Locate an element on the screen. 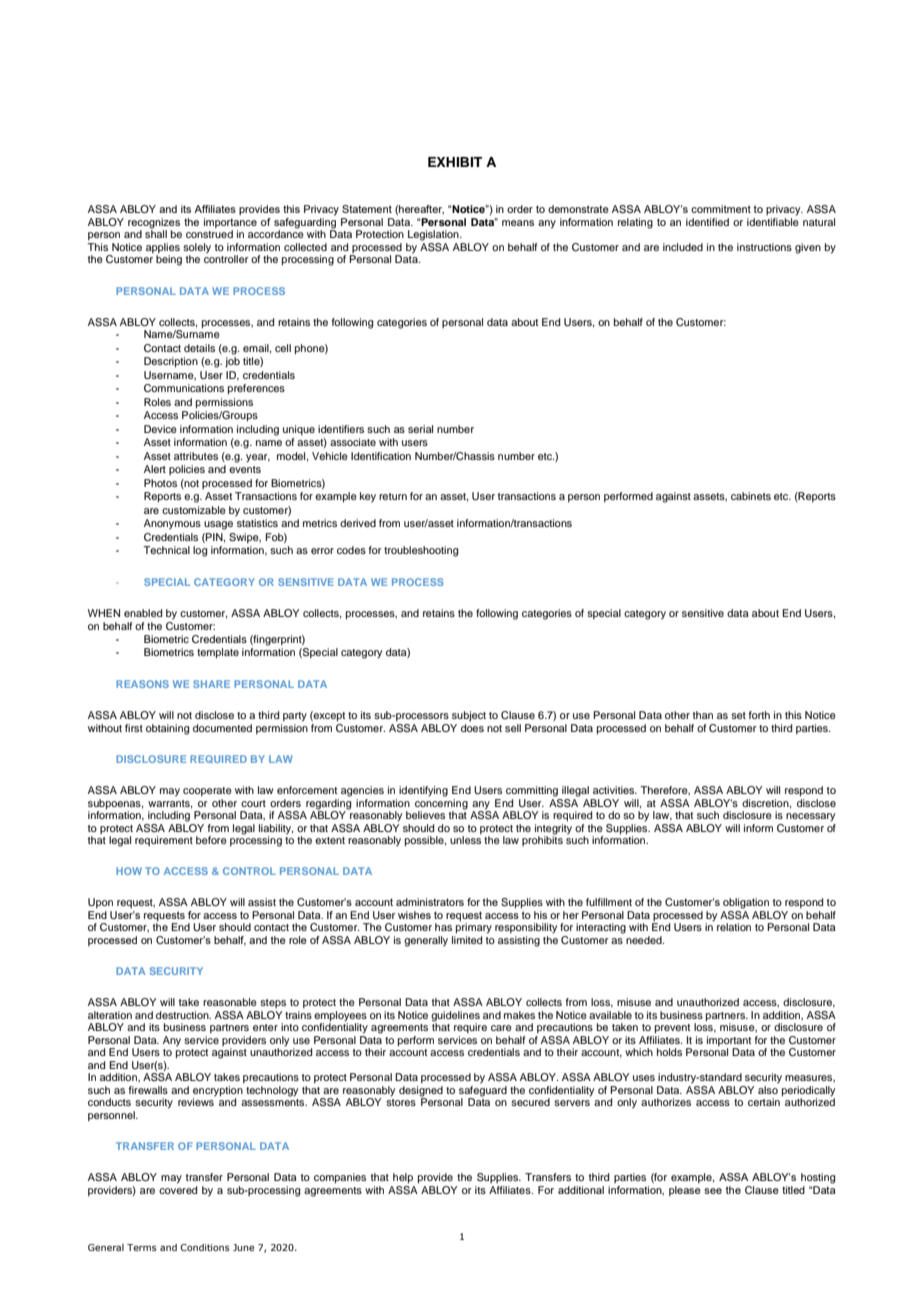  obligation is located at coordinates (746, 903).
